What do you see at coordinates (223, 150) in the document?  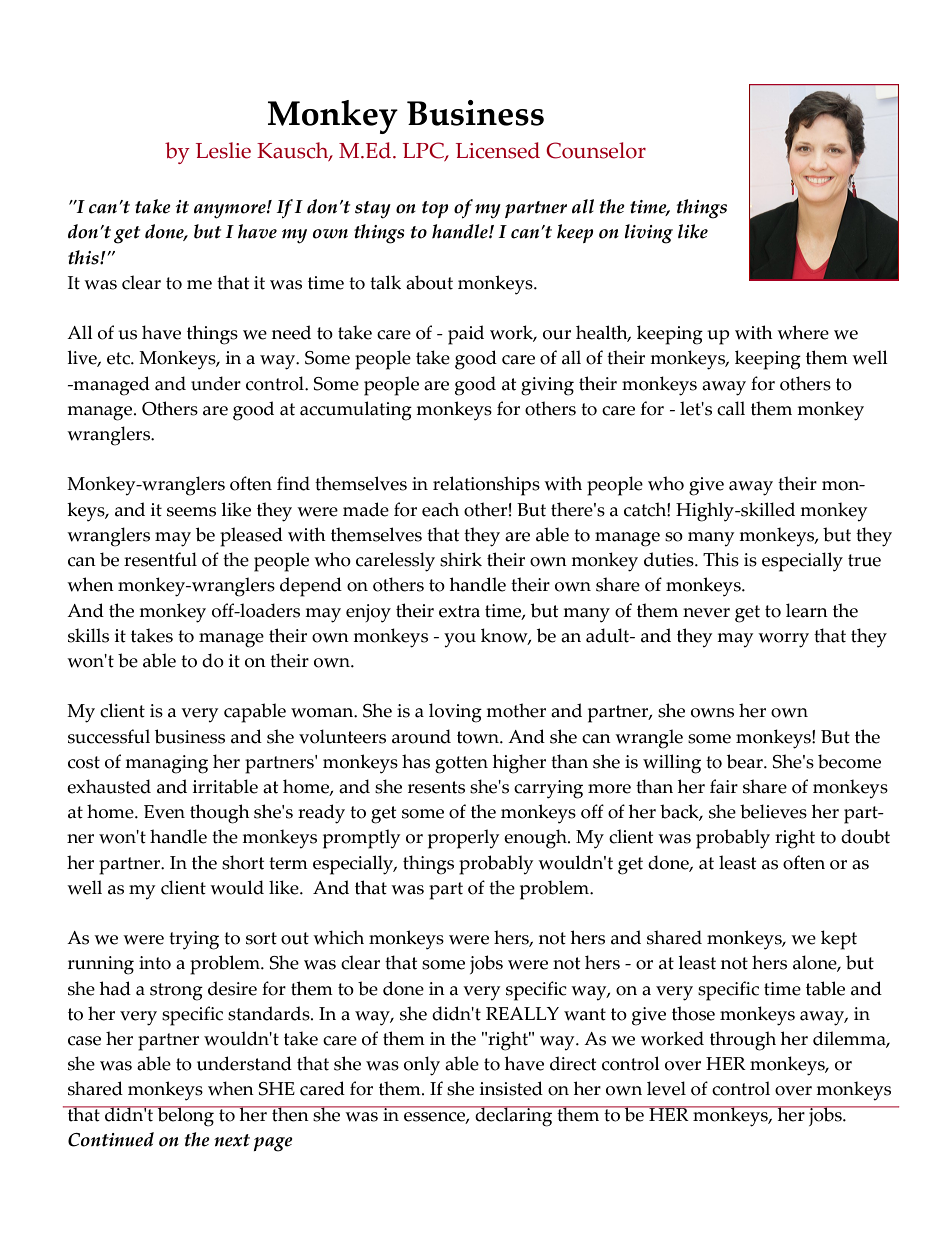 I see `Leslie` at bounding box center [223, 150].
